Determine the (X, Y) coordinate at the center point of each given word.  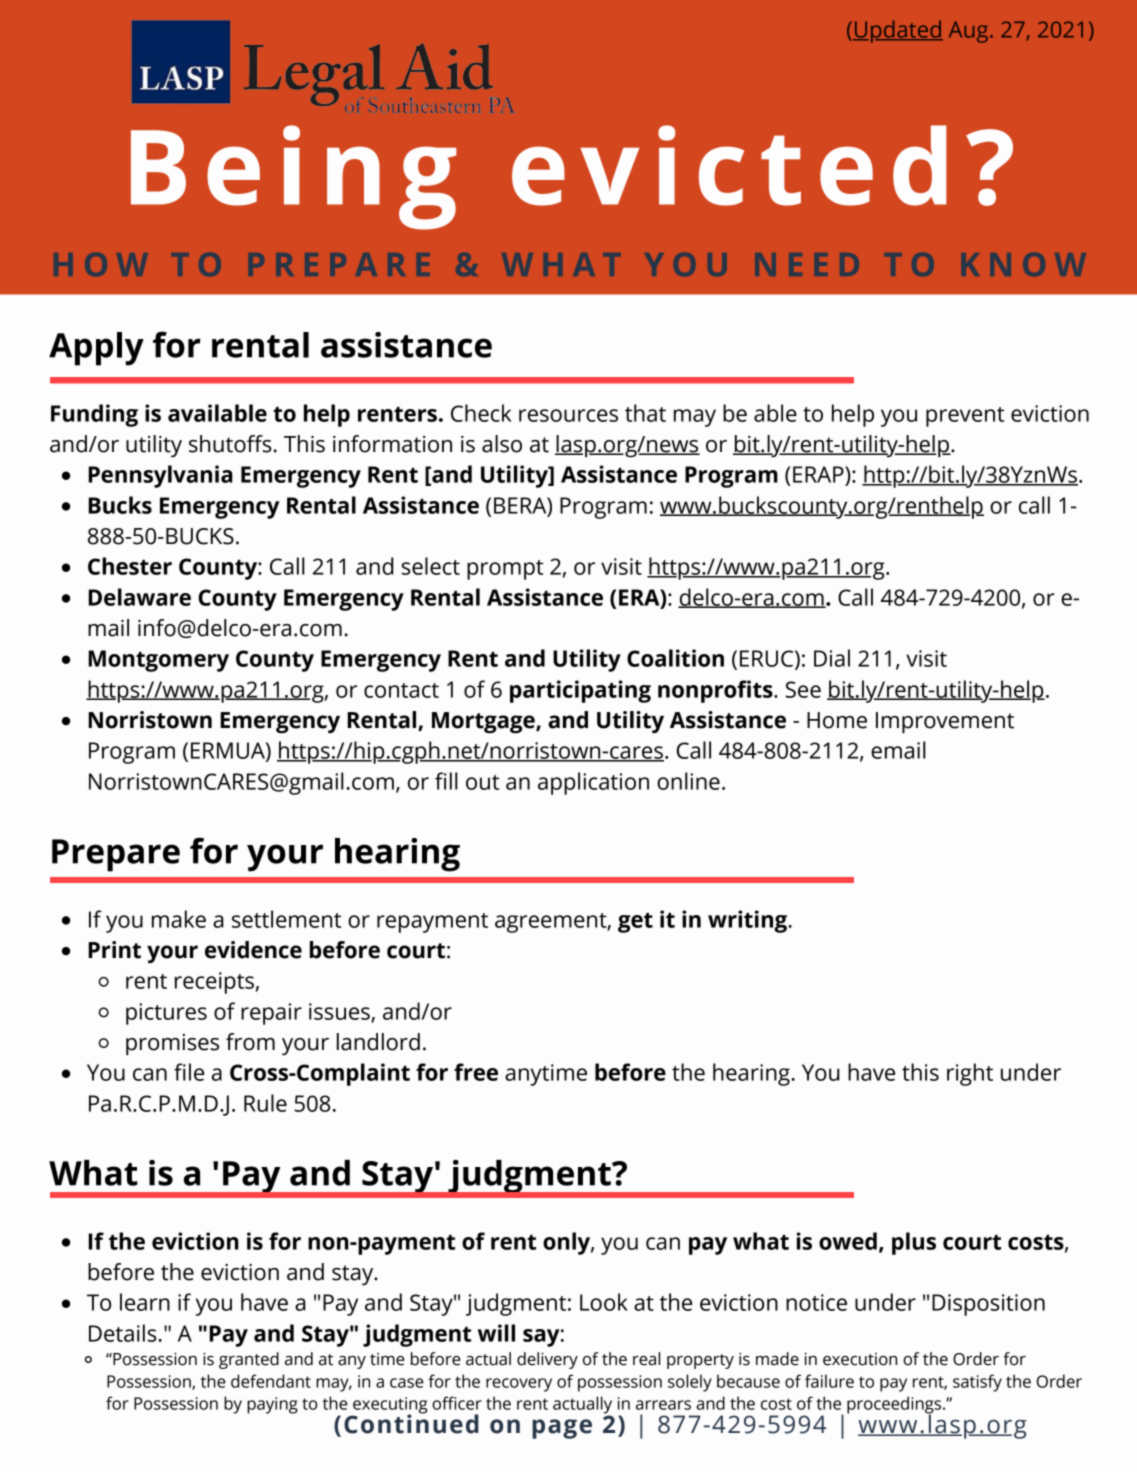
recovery (519, 1385)
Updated (898, 31)
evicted (729, 165)
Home (837, 720)
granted (249, 1360)
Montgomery (158, 661)
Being (293, 177)
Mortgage (484, 723)
